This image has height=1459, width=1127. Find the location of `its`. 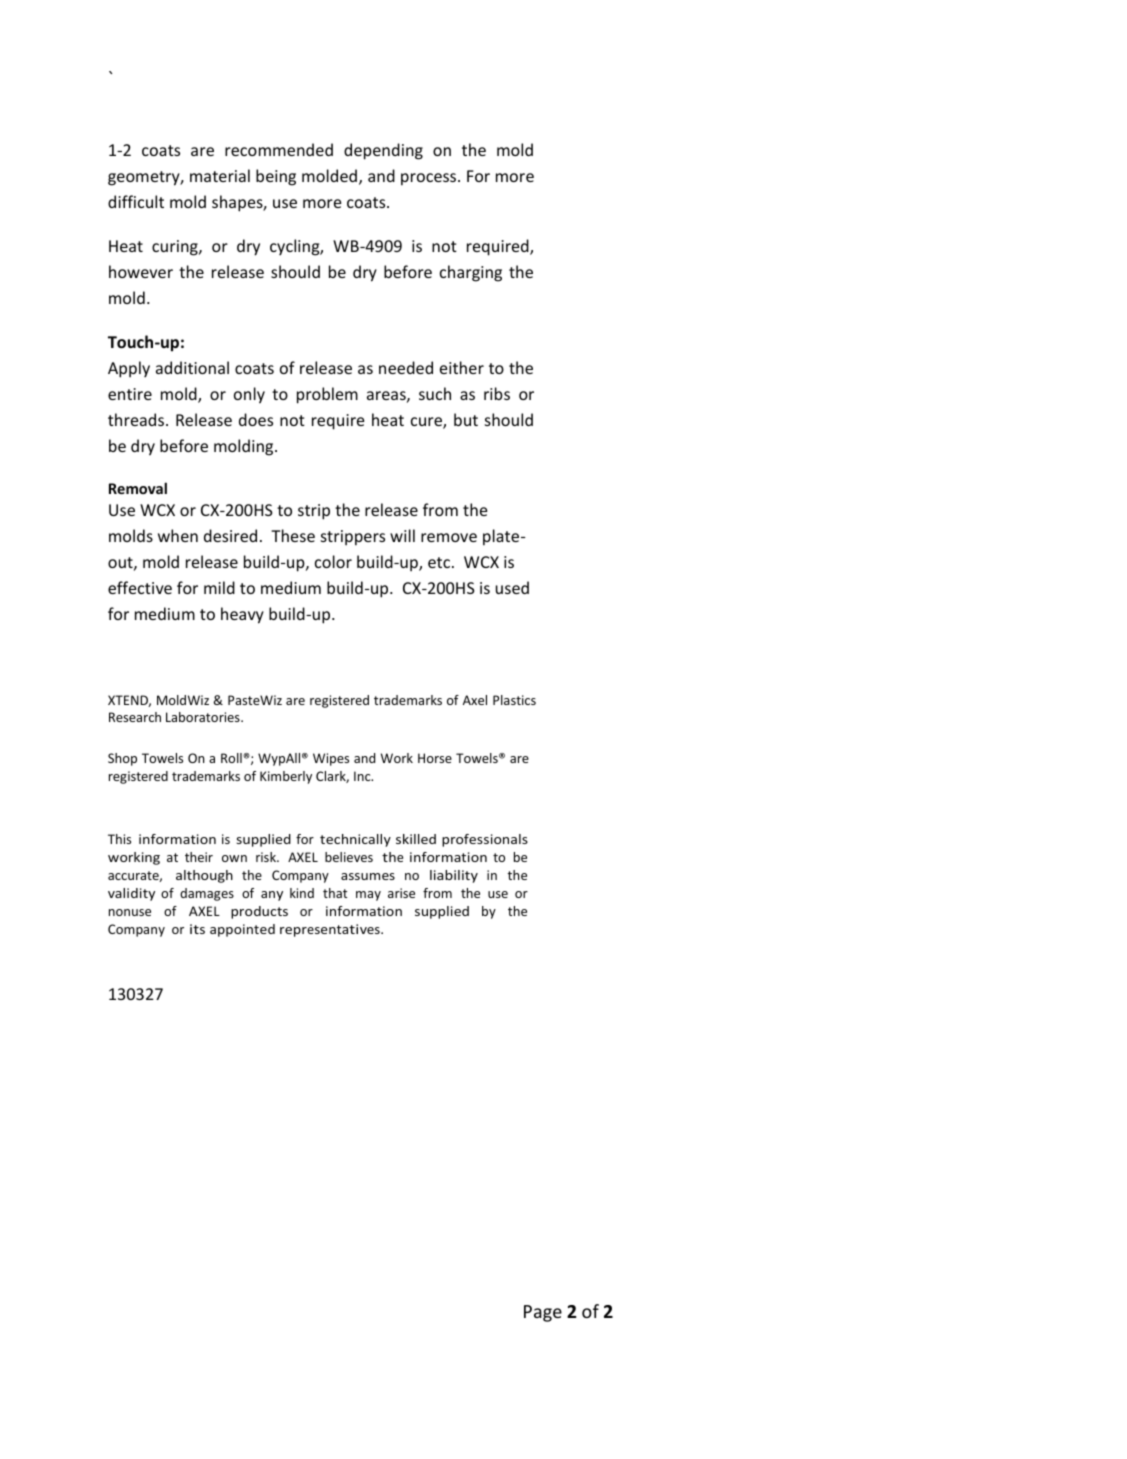

its is located at coordinates (197, 929).
